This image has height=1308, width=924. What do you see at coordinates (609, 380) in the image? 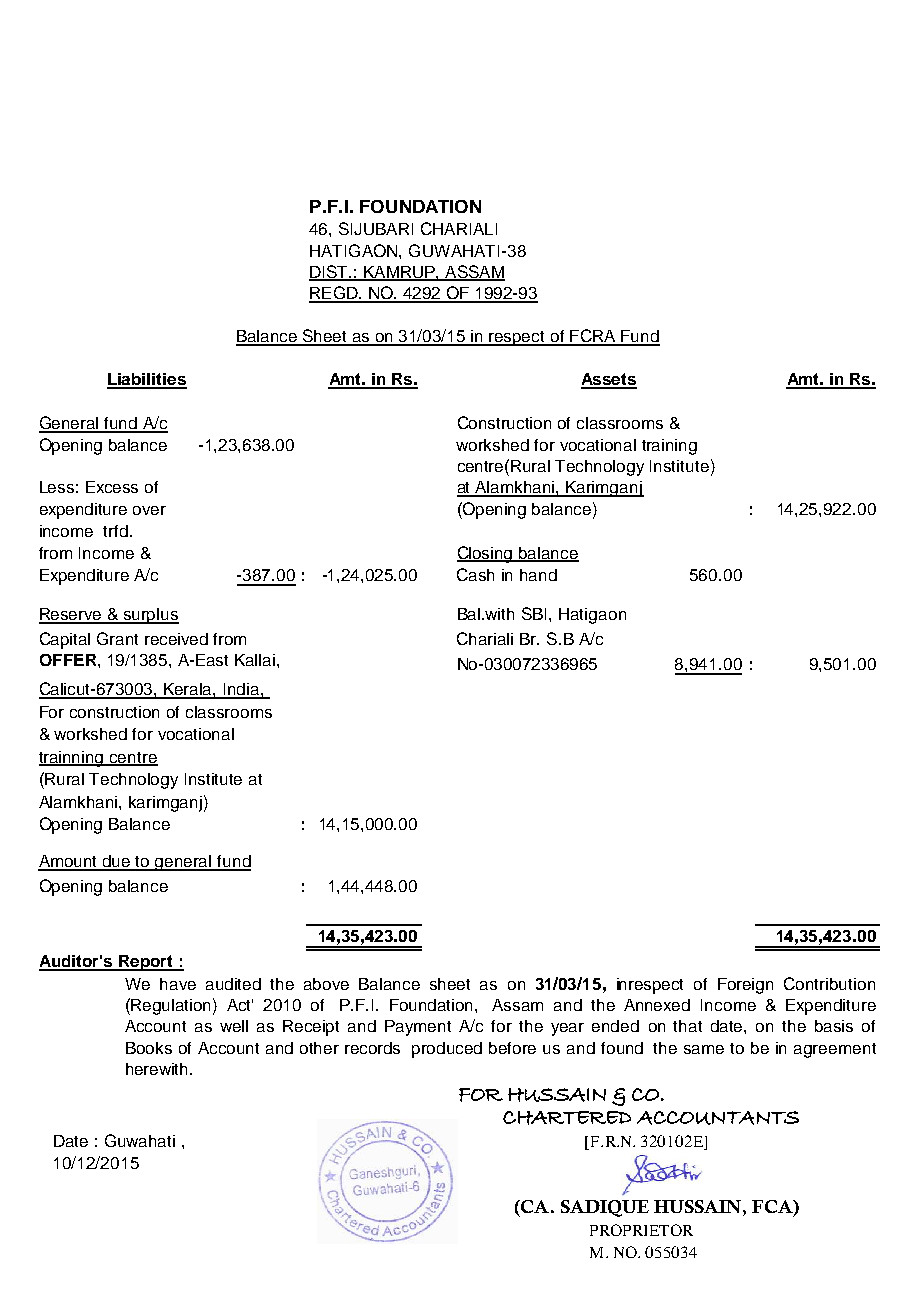
I see `Assets` at bounding box center [609, 380].
